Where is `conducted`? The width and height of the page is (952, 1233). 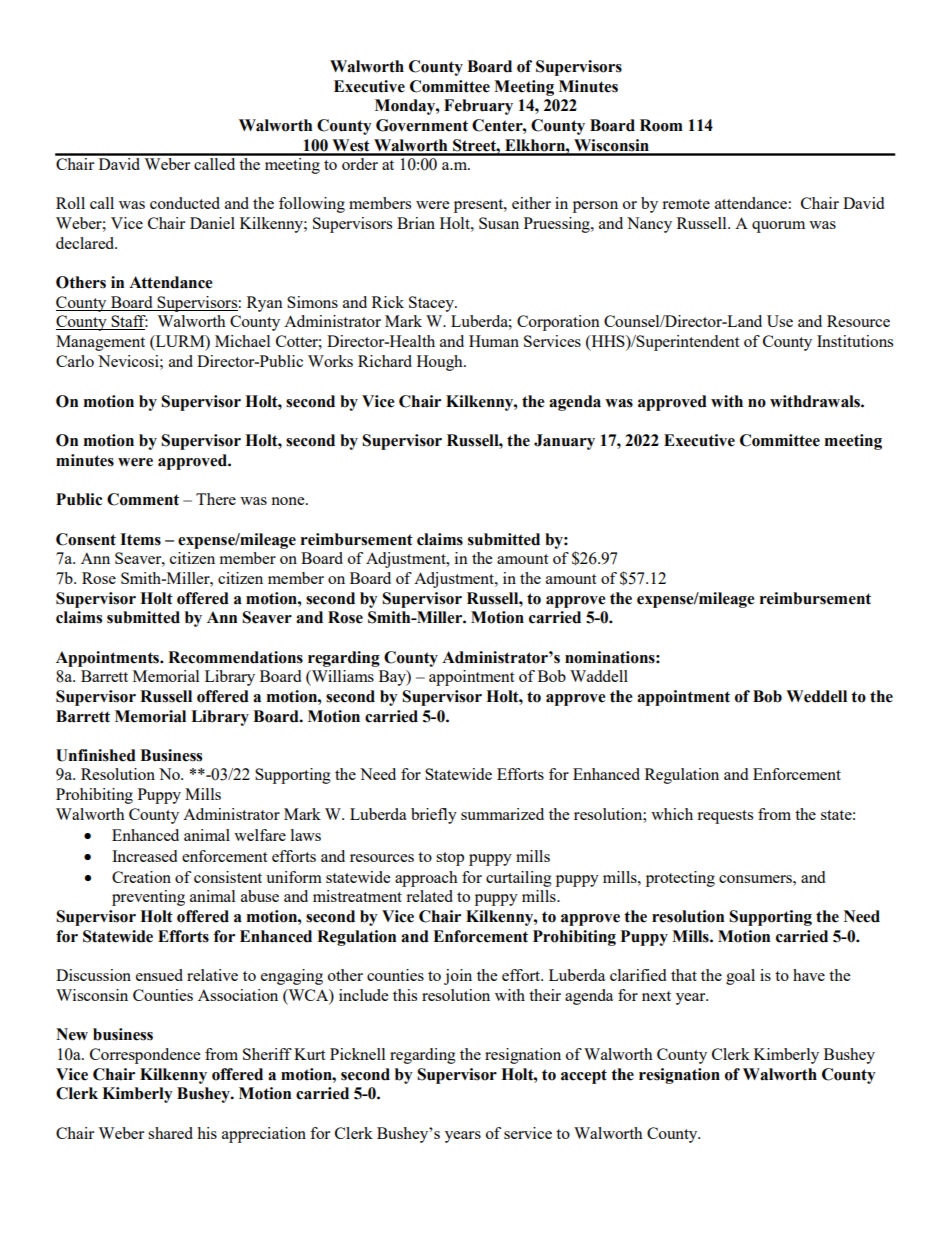
conducted is located at coordinates (185, 203).
